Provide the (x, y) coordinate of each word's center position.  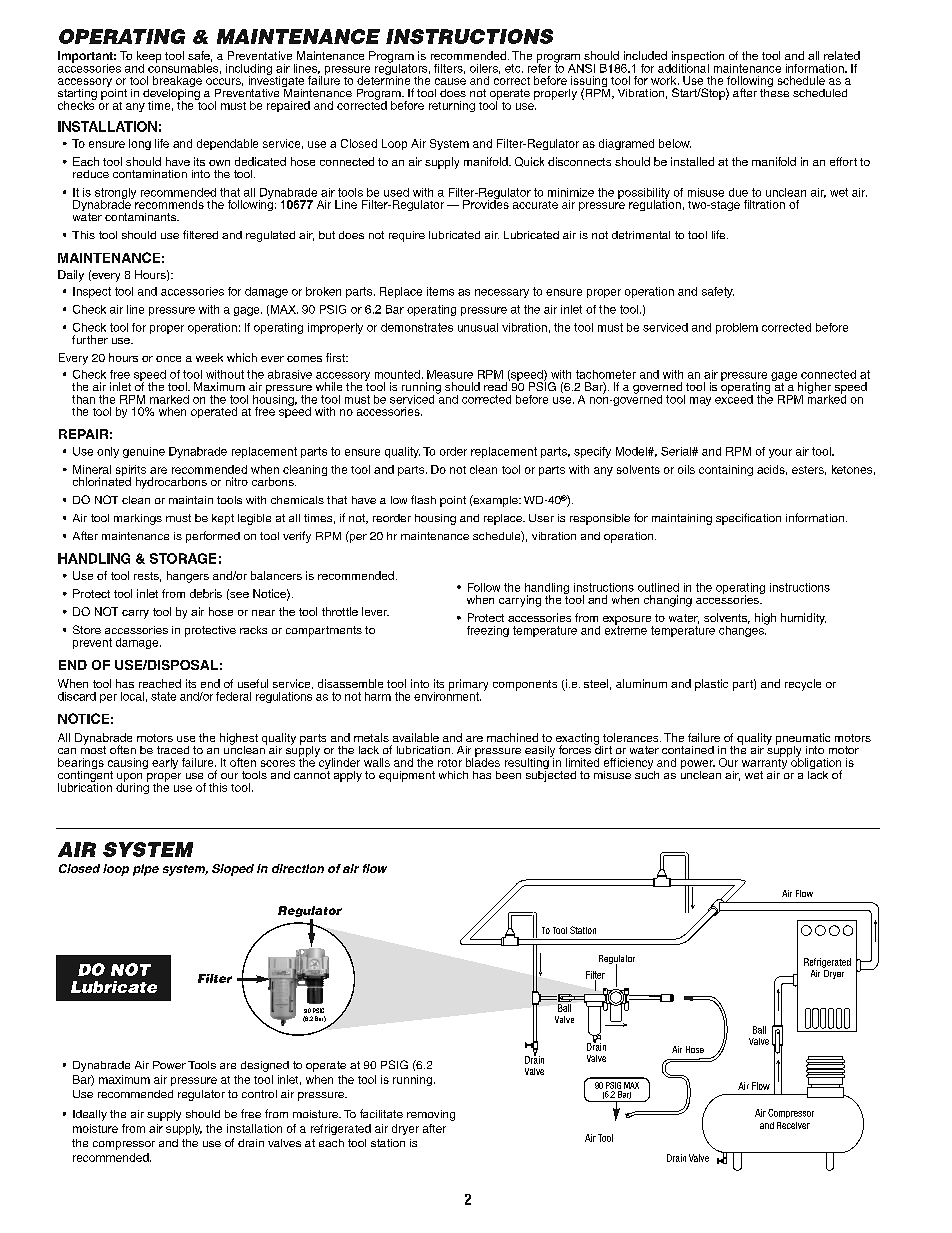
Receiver (793, 1125)
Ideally (90, 1115)
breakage (177, 83)
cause (450, 81)
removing (431, 1115)
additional (683, 67)
